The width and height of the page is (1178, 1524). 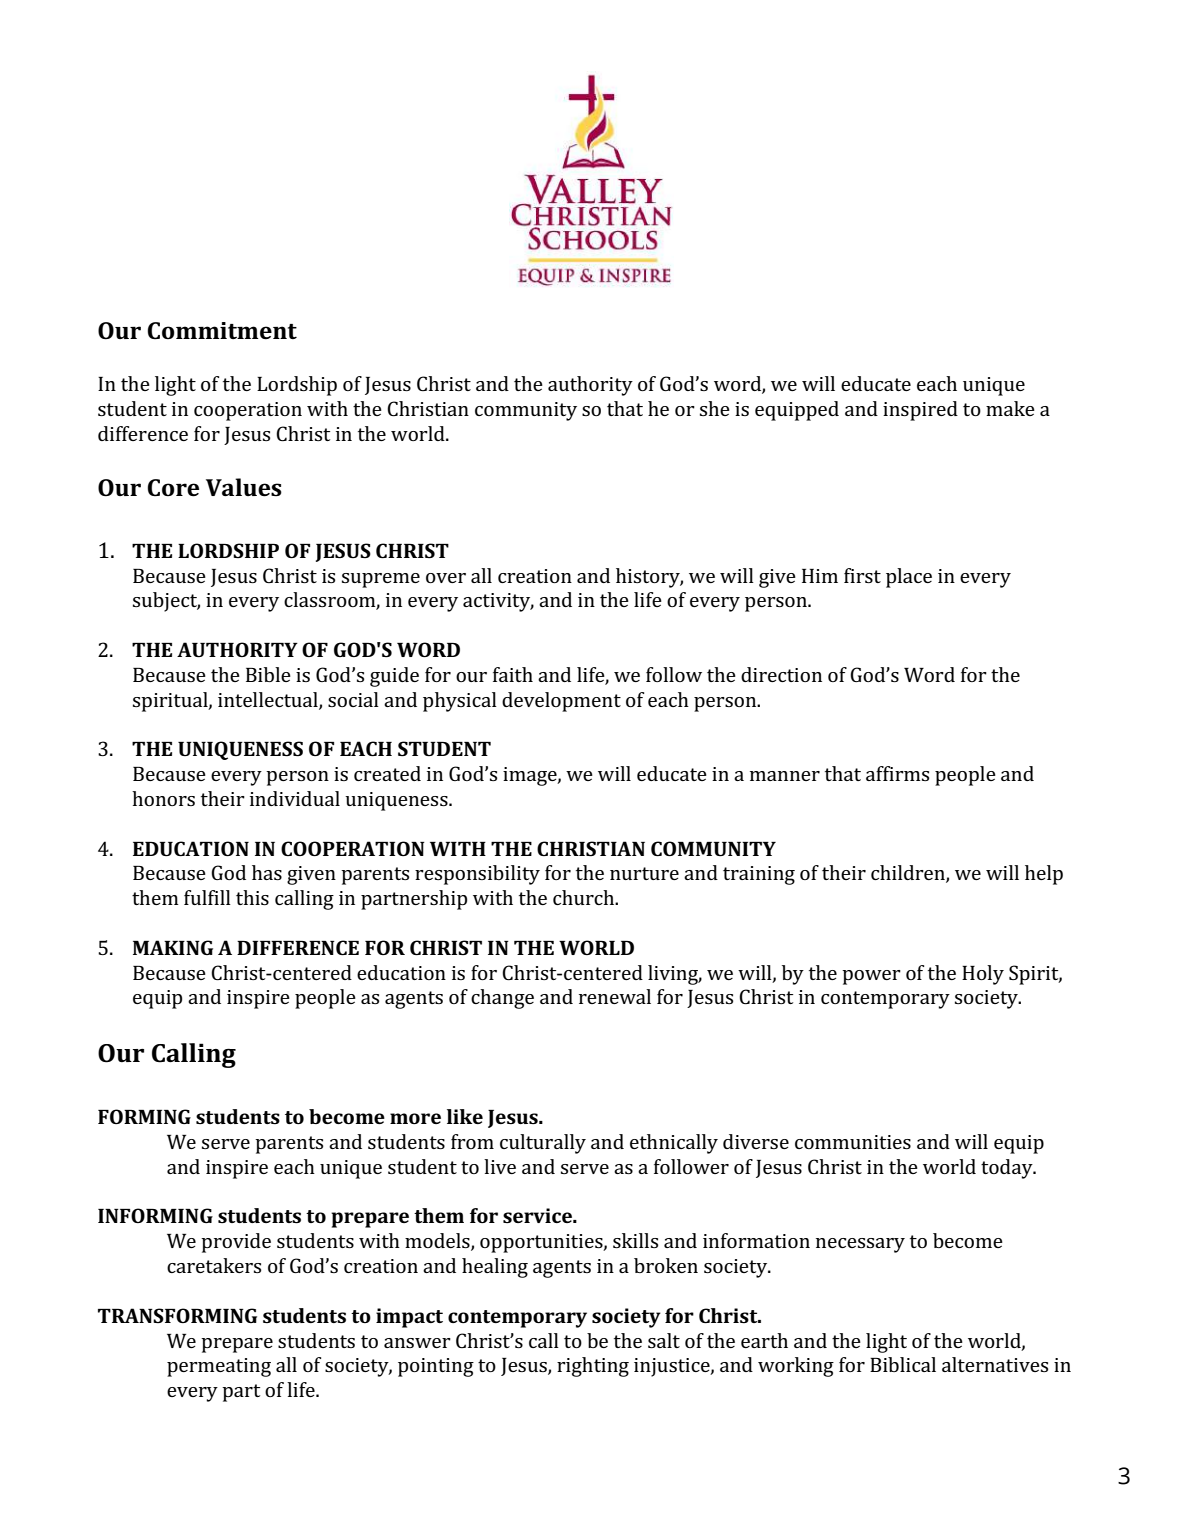 I want to click on development, so click(x=561, y=702).
